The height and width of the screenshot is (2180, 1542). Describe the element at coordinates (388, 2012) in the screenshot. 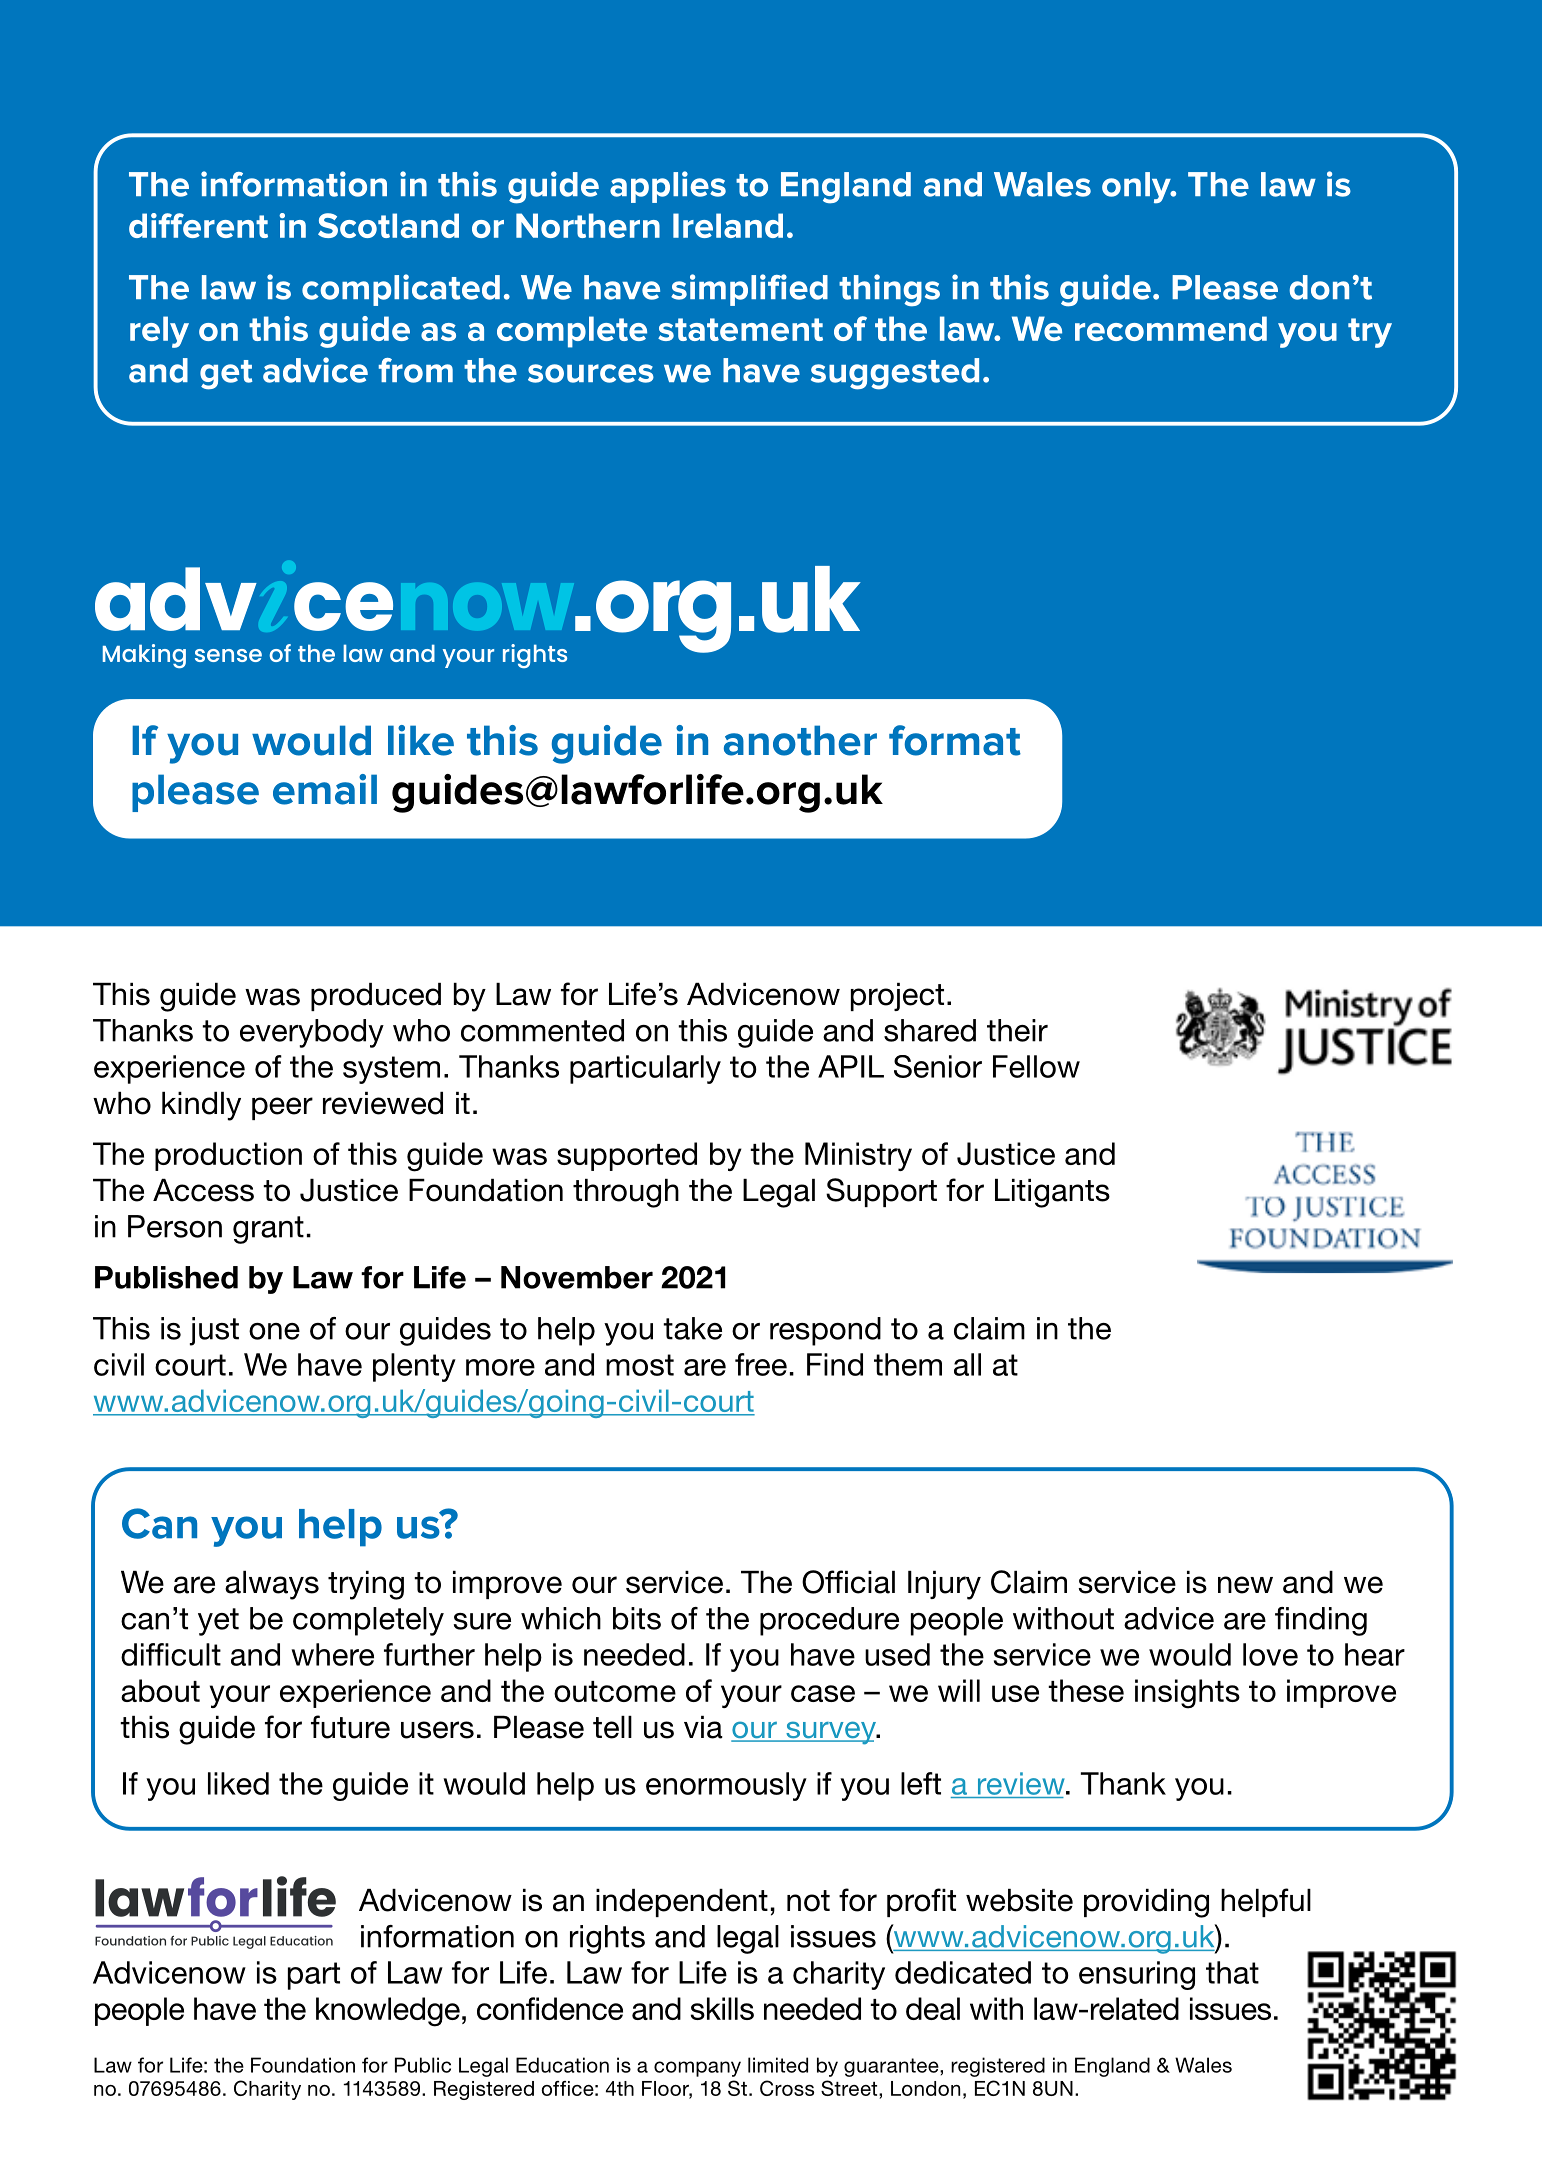

I see `knowledge` at that location.
